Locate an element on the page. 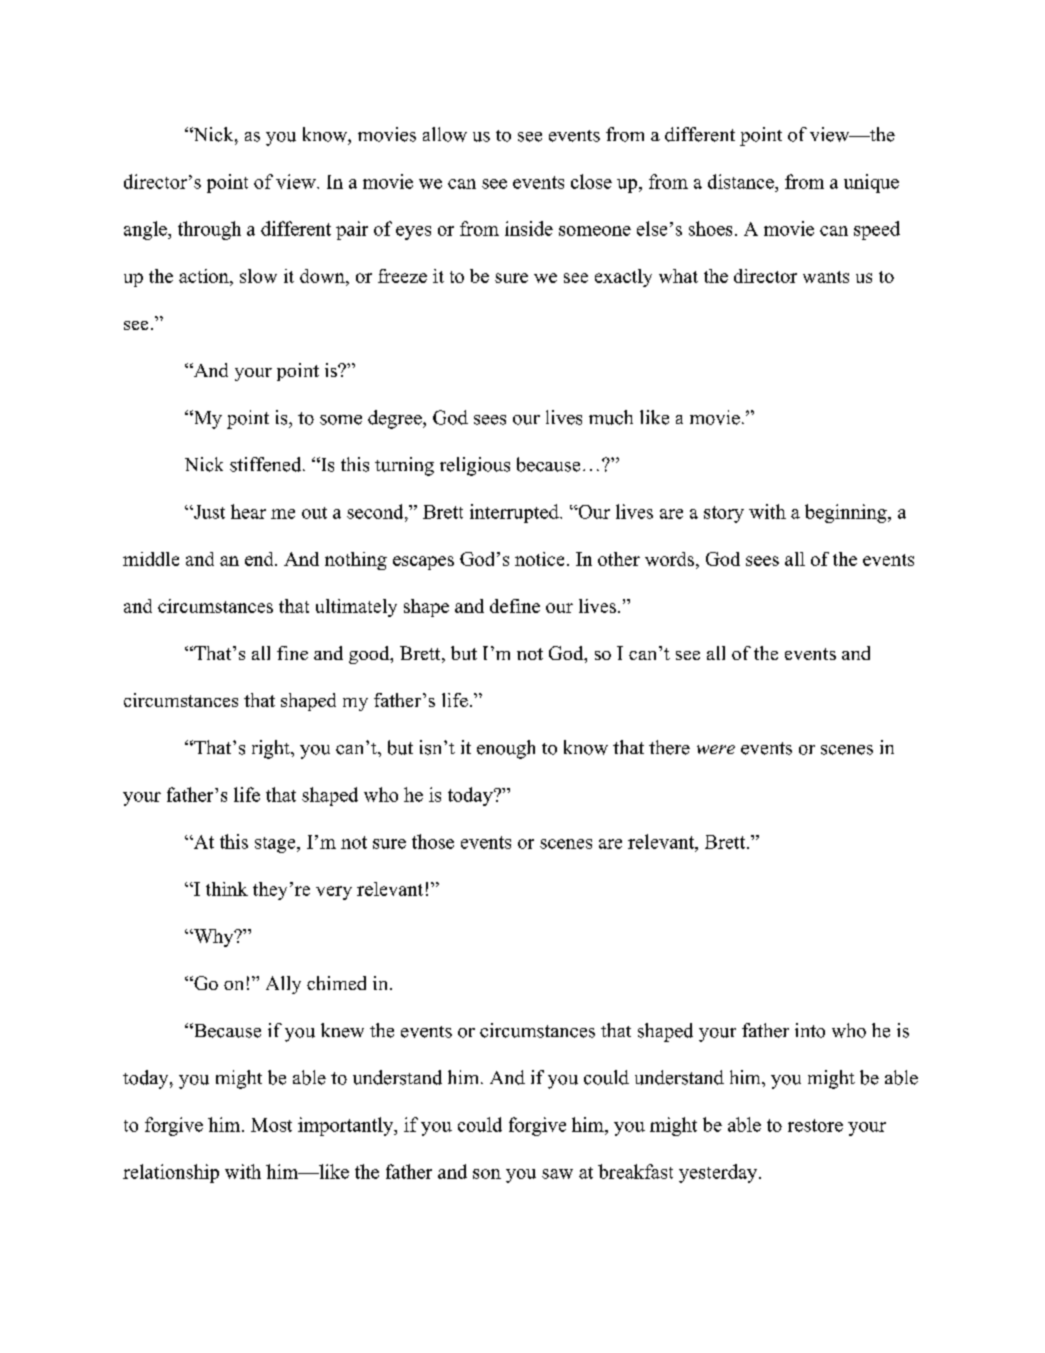 This image has width=1045, height=1353. Most is located at coordinates (271, 1125).
